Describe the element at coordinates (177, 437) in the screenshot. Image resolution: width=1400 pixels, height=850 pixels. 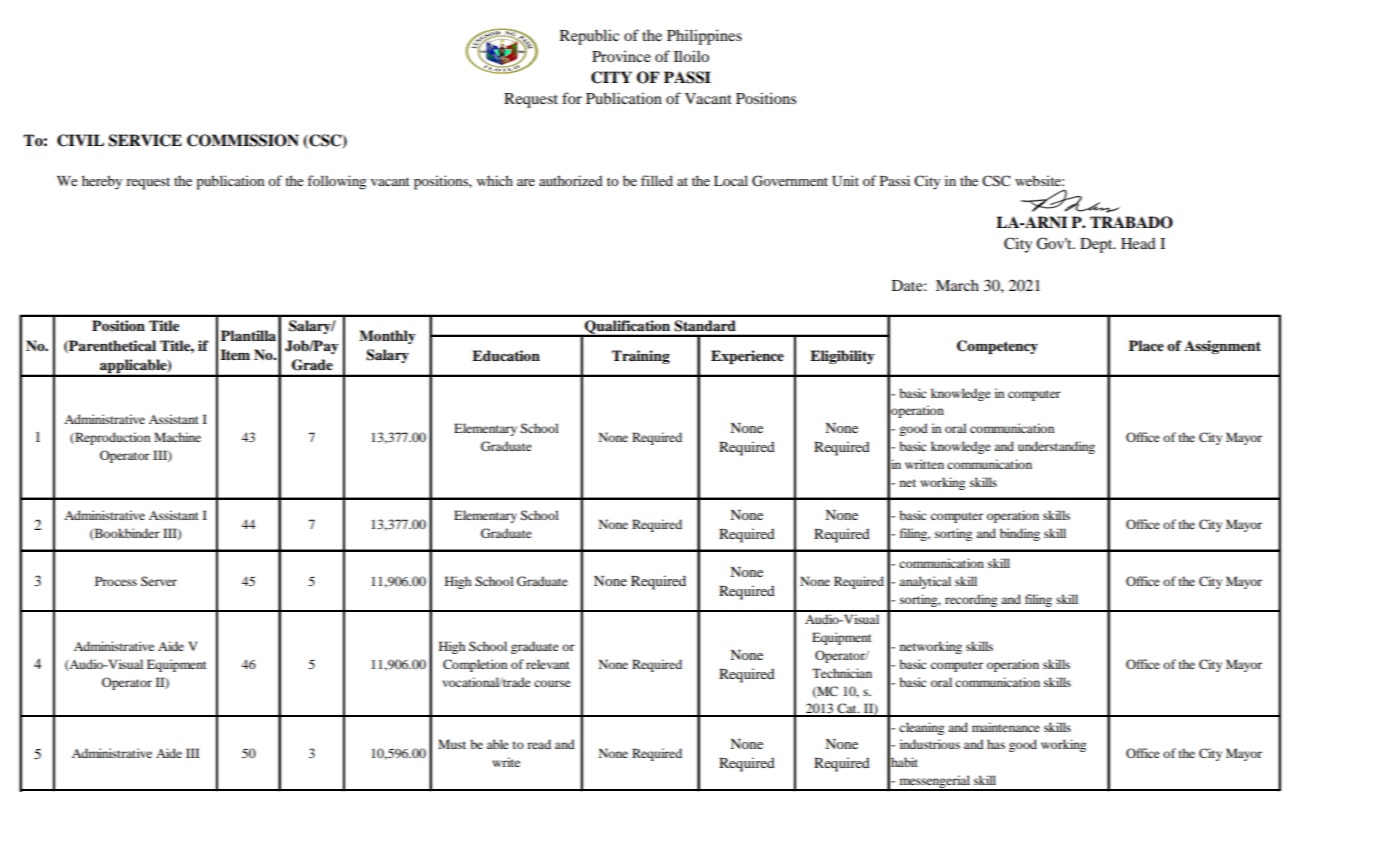
I see `Machine` at that location.
